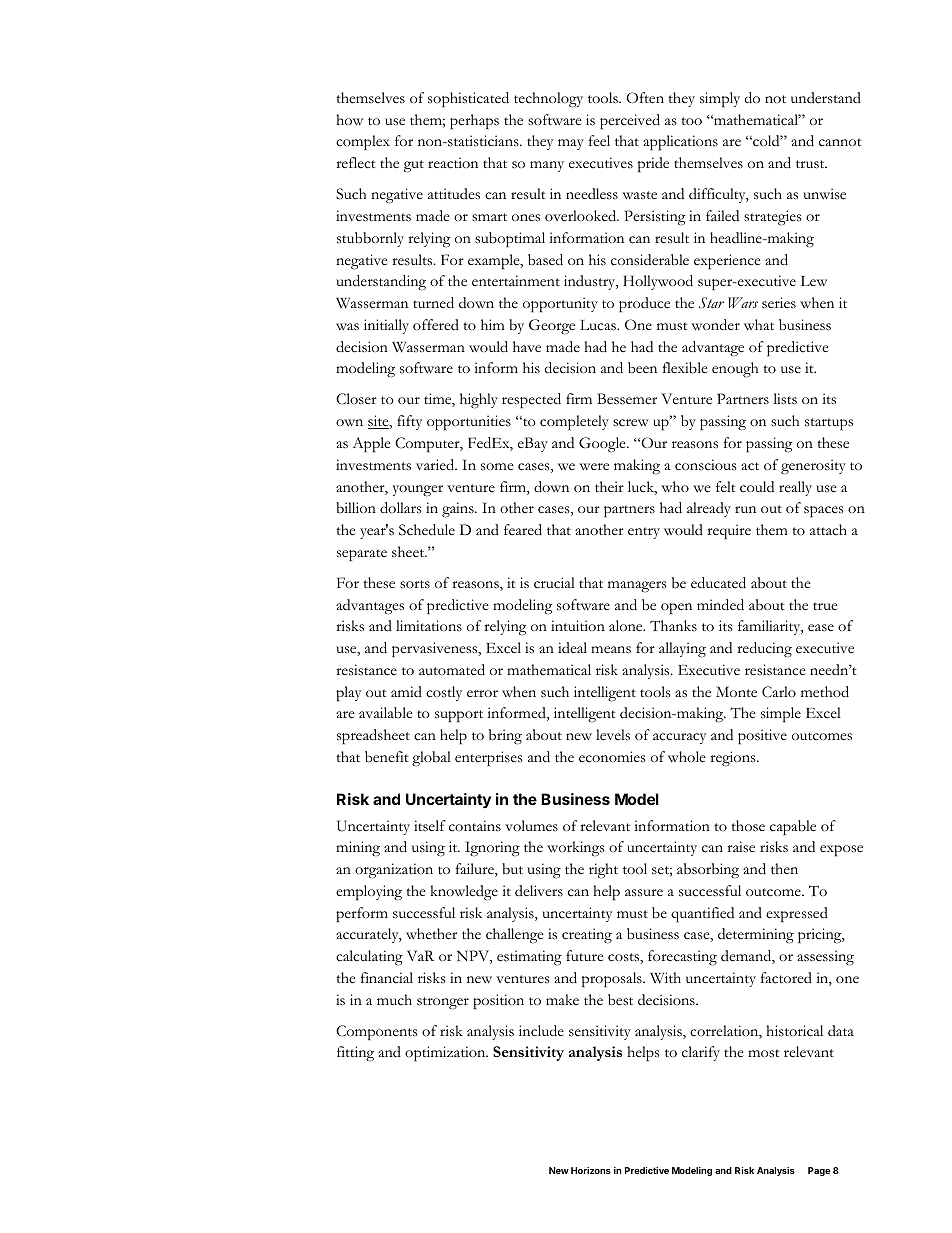 The height and width of the screenshot is (1233, 952). Describe the element at coordinates (793, 828) in the screenshot. I see `capable` at that location.
